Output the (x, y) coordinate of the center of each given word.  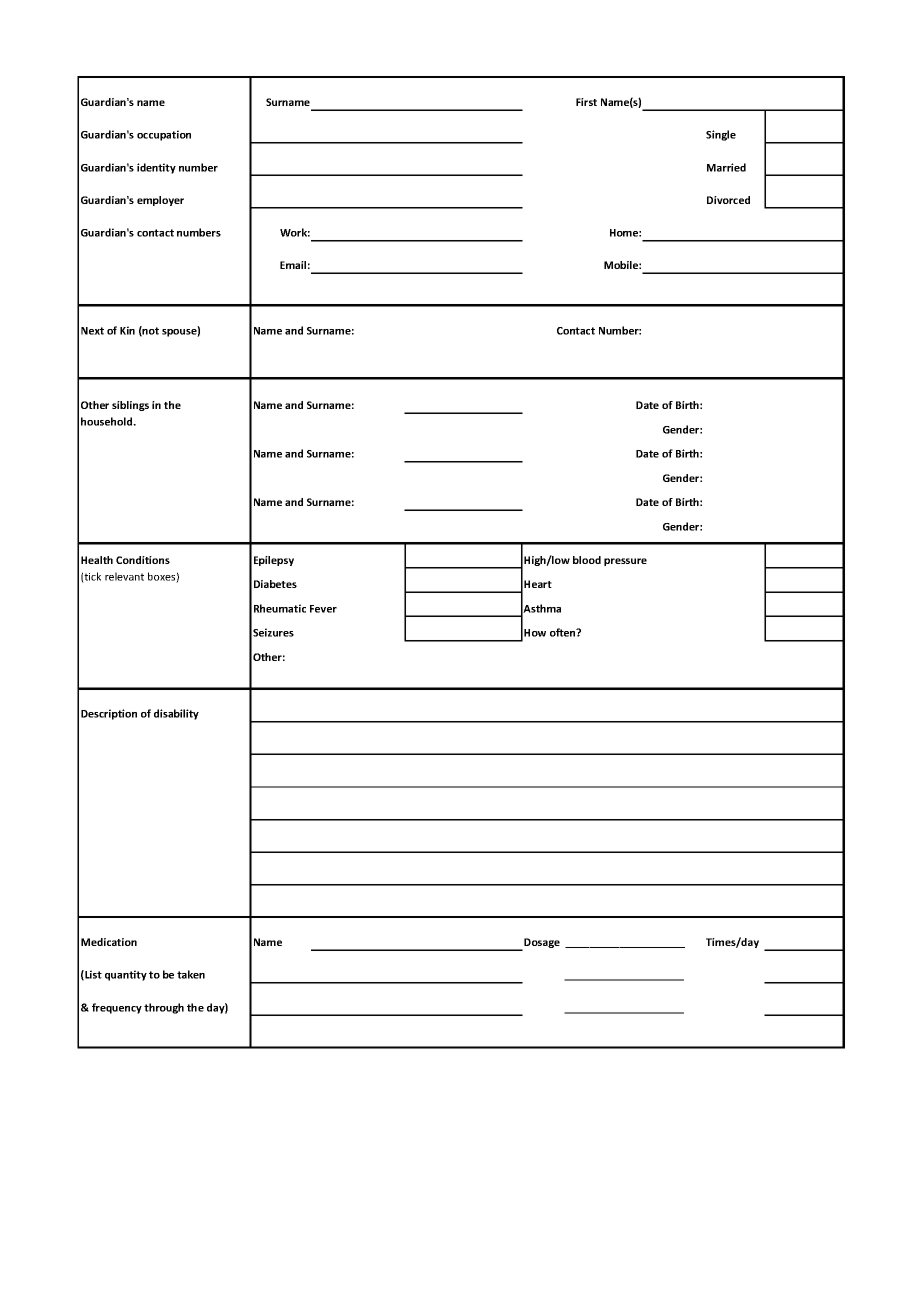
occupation (164, 135)
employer (160, 201)
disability (176, 714)
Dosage (541, 944)
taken (191, 974)
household (108, 421)
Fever (323, 609)
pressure (625, 562)
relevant (124, 576)
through (164, 1008)
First (586, 102)
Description (109, 714)
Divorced (728, 200)
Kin (127, 330)
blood (587, 560)
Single (721, 135)
